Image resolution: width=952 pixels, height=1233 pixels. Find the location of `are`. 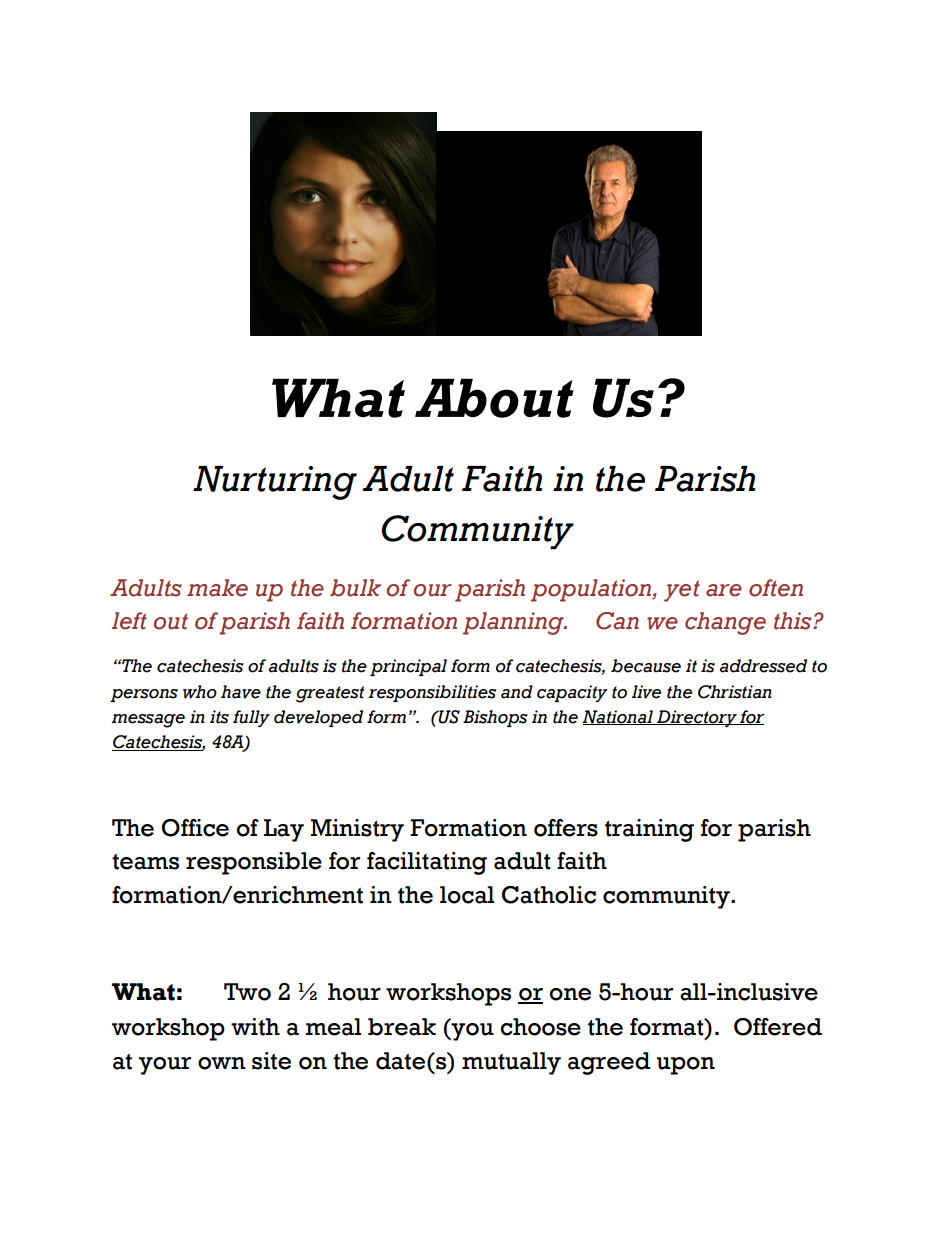

are is located at coordinates (724, 590).
